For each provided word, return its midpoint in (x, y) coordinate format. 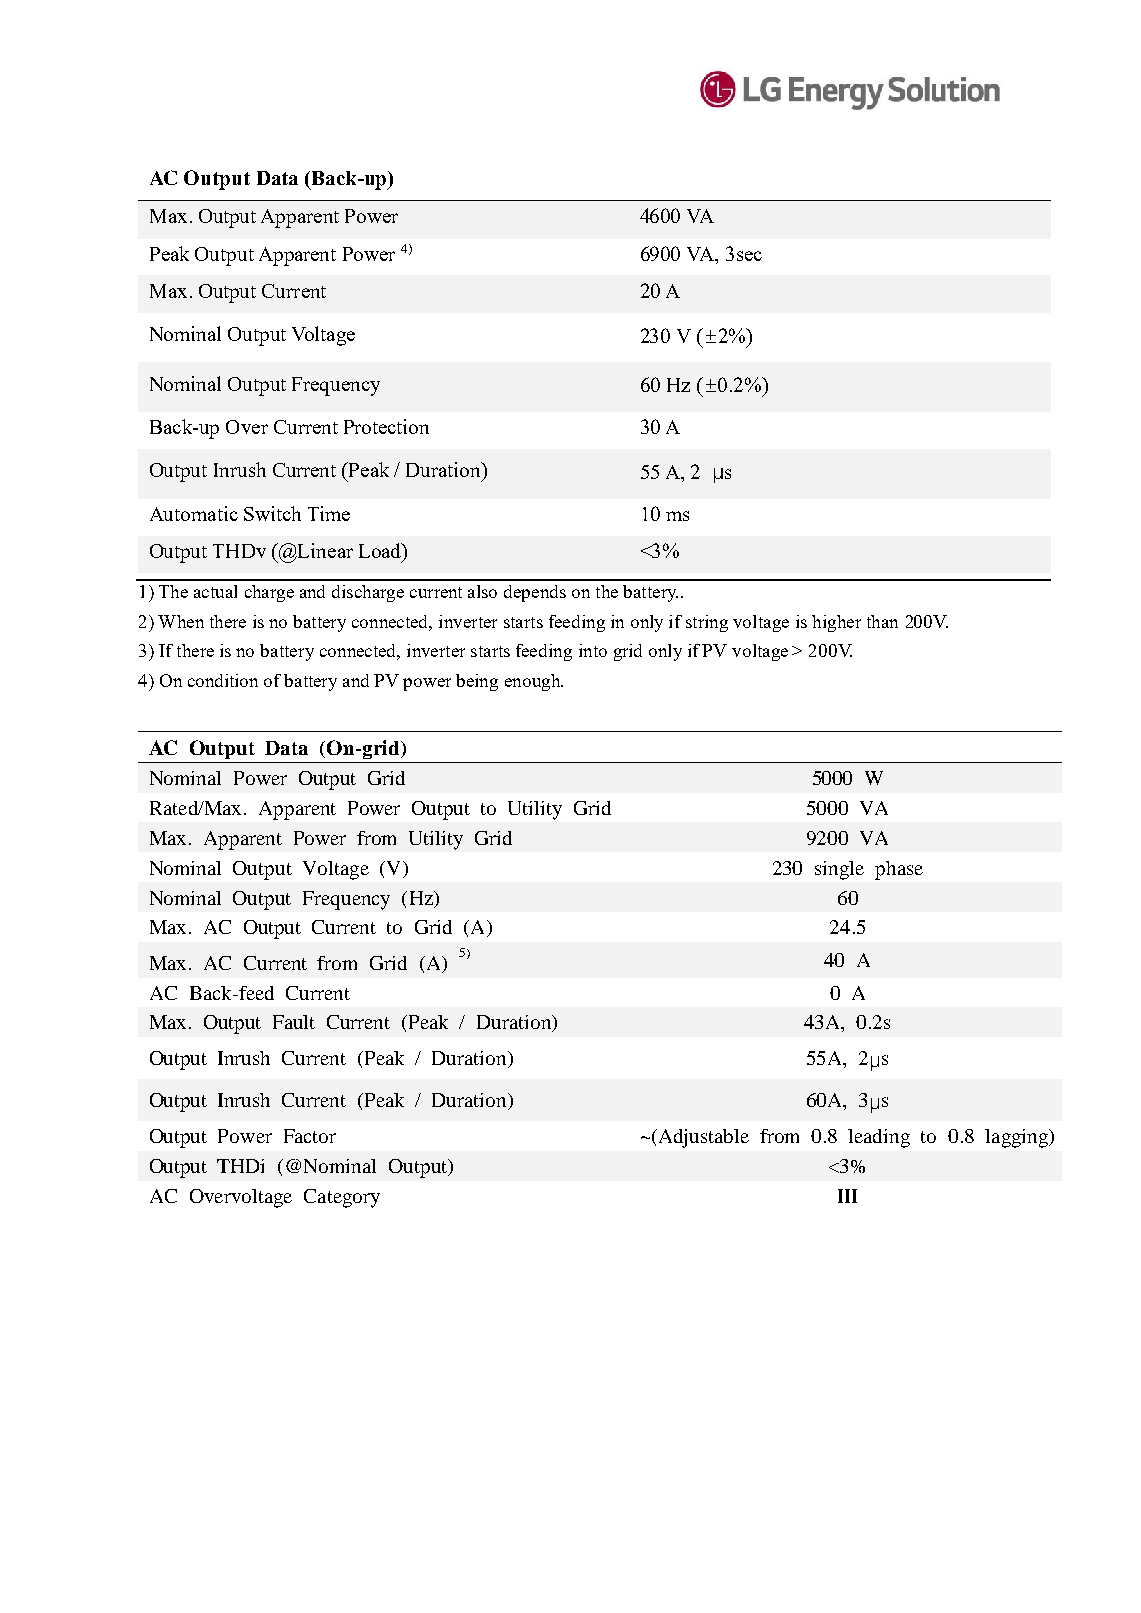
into (593, 650)
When (181, 621)
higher (836, 623)
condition (223, 680)
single (839, 870)
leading (879, 1138)
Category (342, 1198)
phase (899, 870)
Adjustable (704, 1138)
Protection (386, 426)
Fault (294, 1022)
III (847, 1196)
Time (329, 513)
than (882, 621)
